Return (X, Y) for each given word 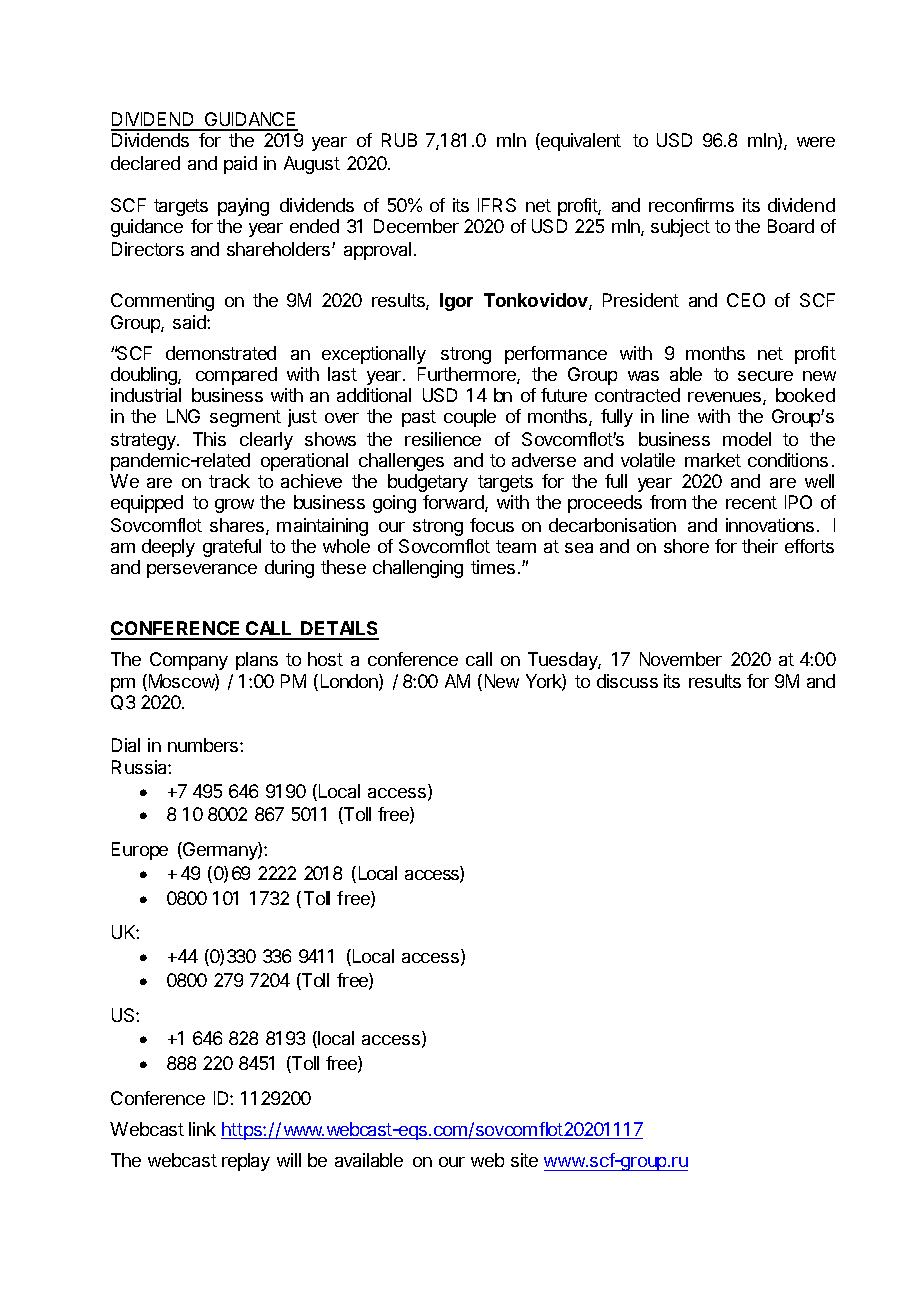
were (816, 142)
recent (751, 502)
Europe (140, 851)
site (524, 1160)
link (202, 1129)
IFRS (497, 205)
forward (454, 503)
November (681, 659)
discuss (627, 681)
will (289, 1160)
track (229, 481)
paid (240, 165)
